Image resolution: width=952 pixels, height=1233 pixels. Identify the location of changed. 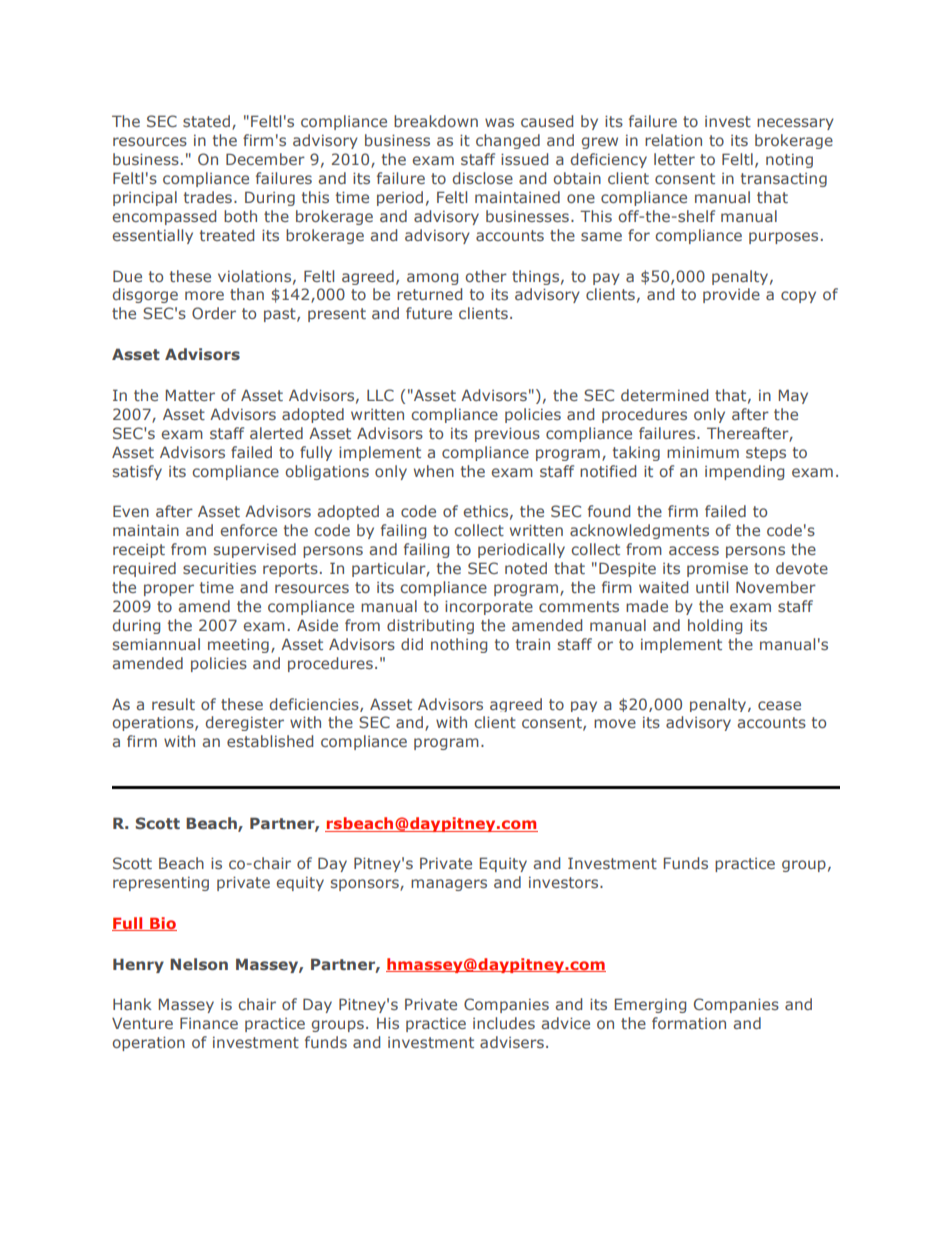
(508, 141).
